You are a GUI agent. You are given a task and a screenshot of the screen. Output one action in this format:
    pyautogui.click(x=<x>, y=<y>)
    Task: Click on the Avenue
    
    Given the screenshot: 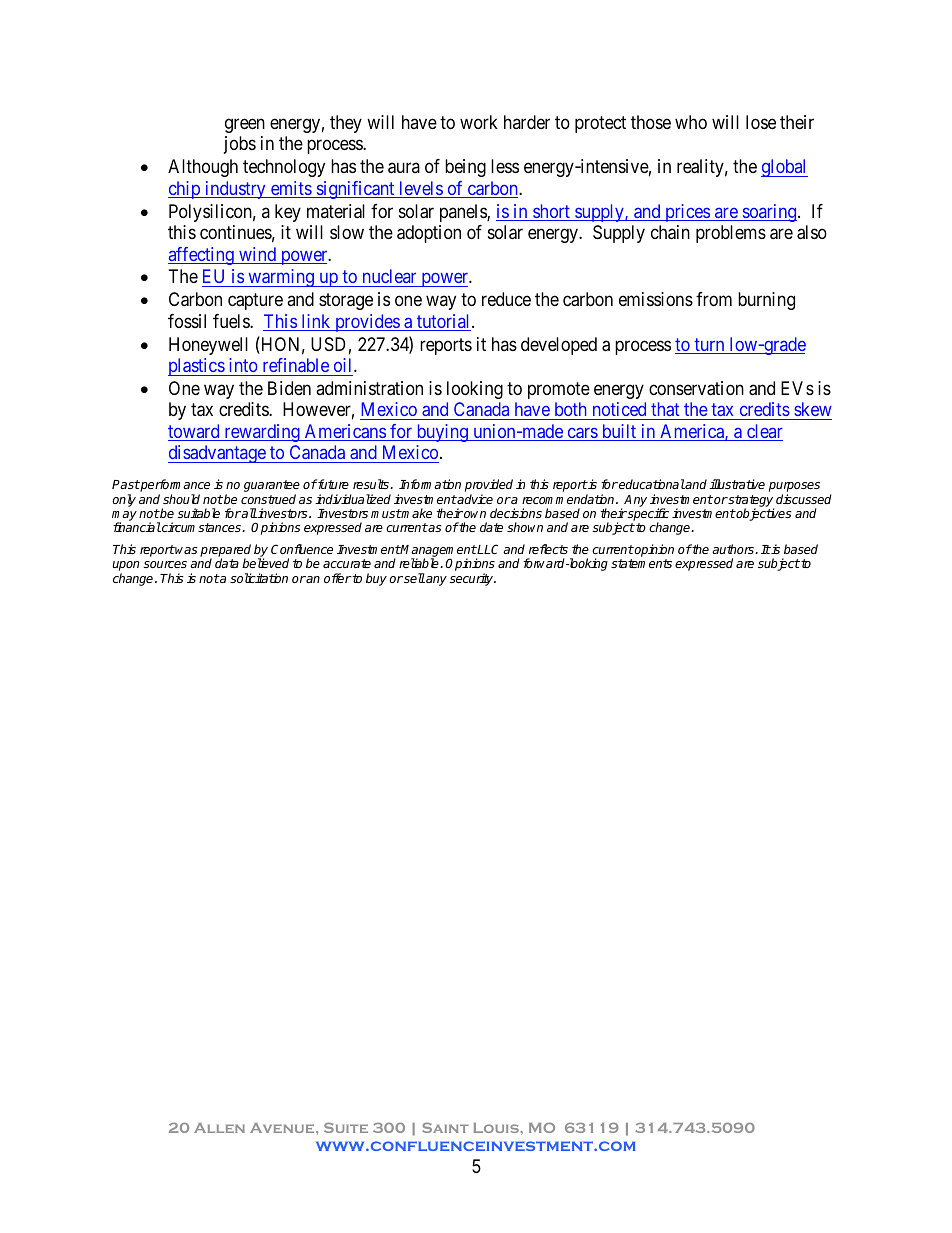 What is the action you would take?
    pyautogui.click(x=283, y=1128)
